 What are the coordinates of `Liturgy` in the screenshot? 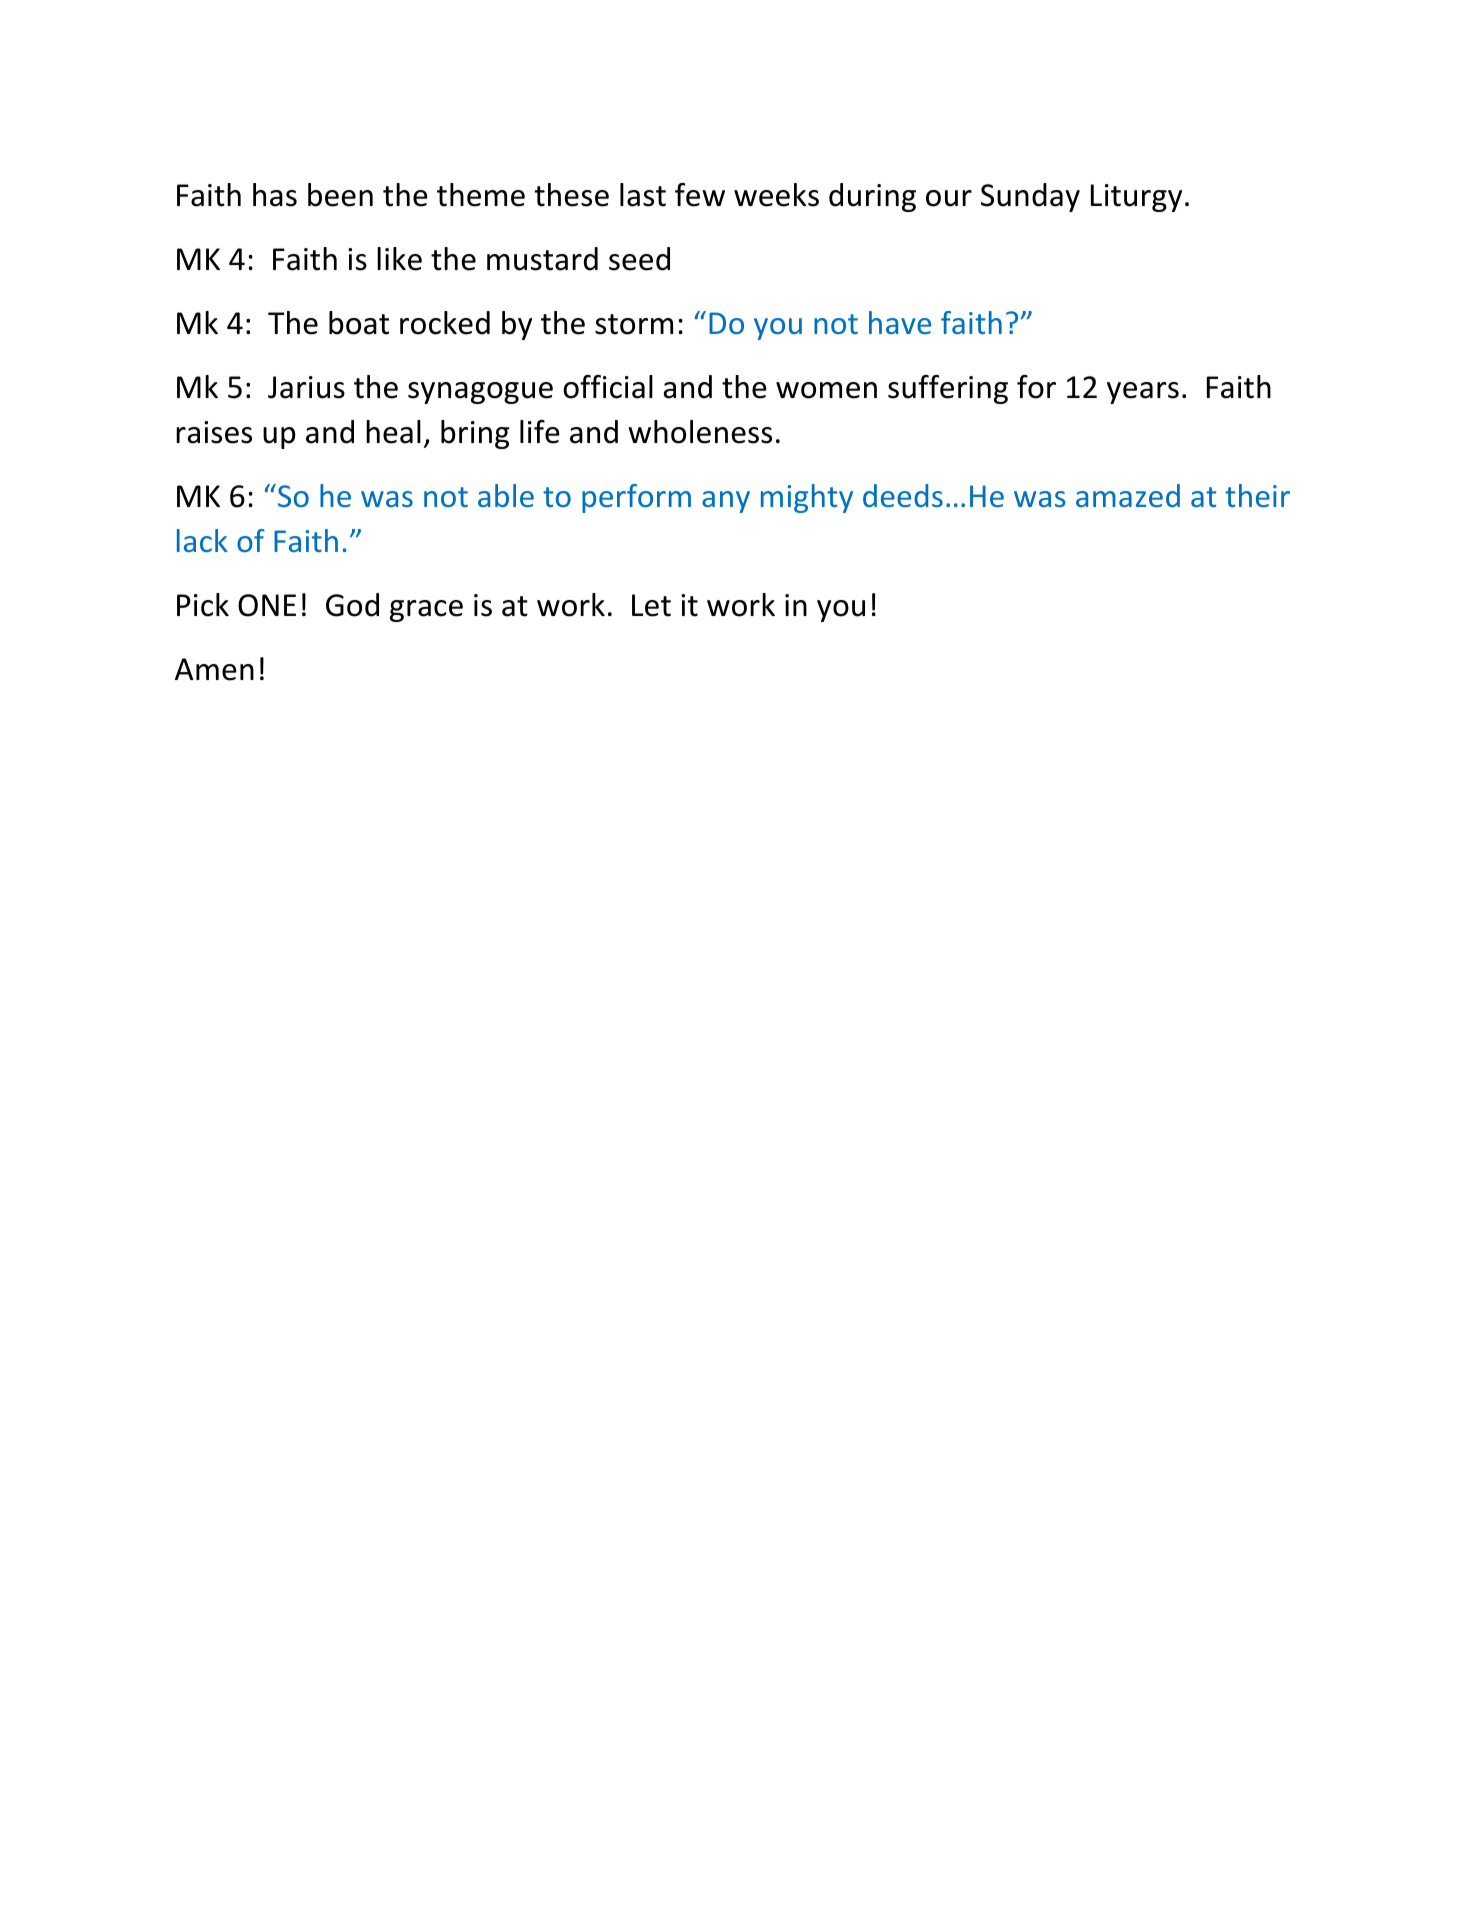 It's located at (1136, 198).
